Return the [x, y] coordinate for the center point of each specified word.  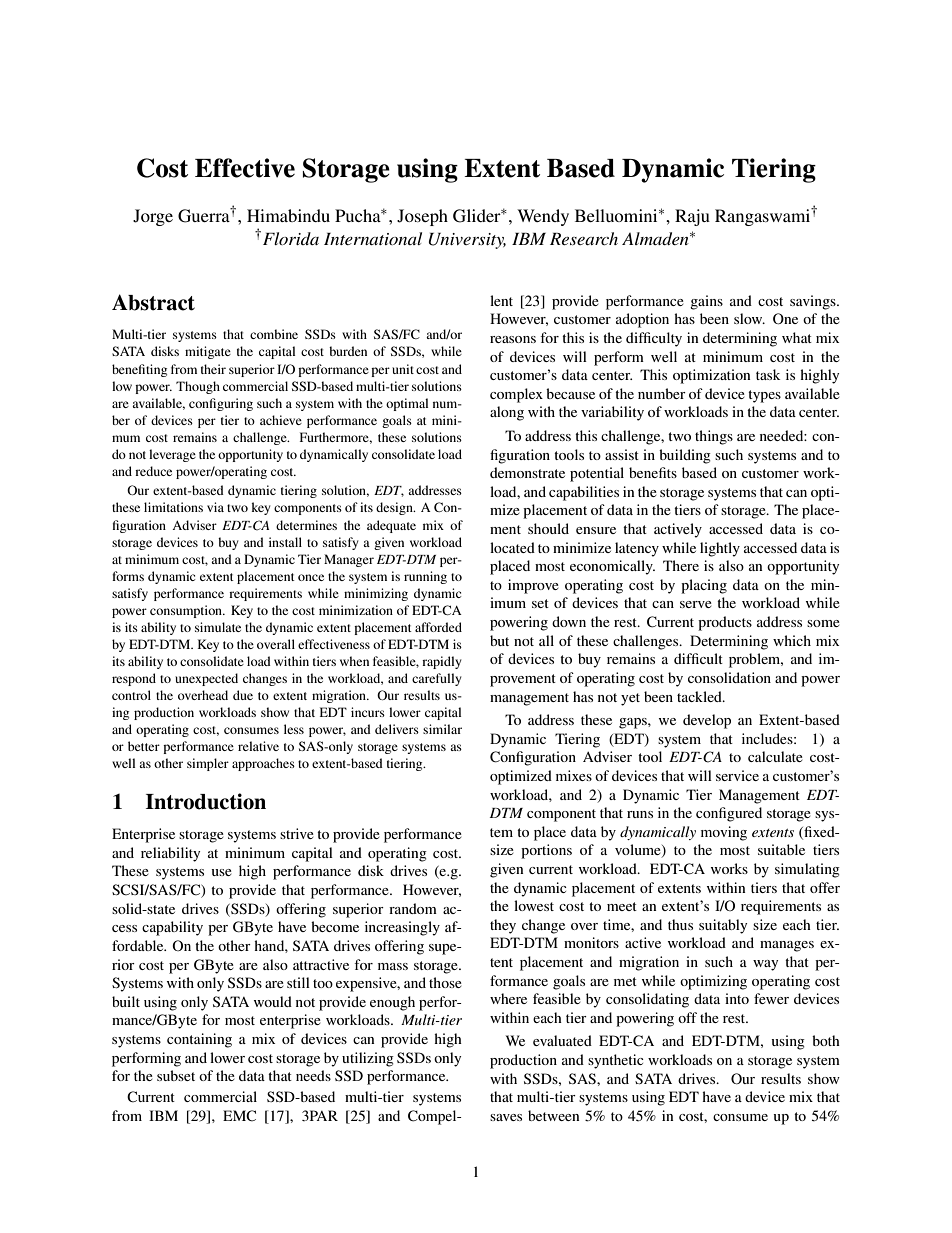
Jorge [153, 217]
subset [176, 1075]
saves [506, 1117]
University [467, 241]
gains [706, 302]
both [826, 1040]
